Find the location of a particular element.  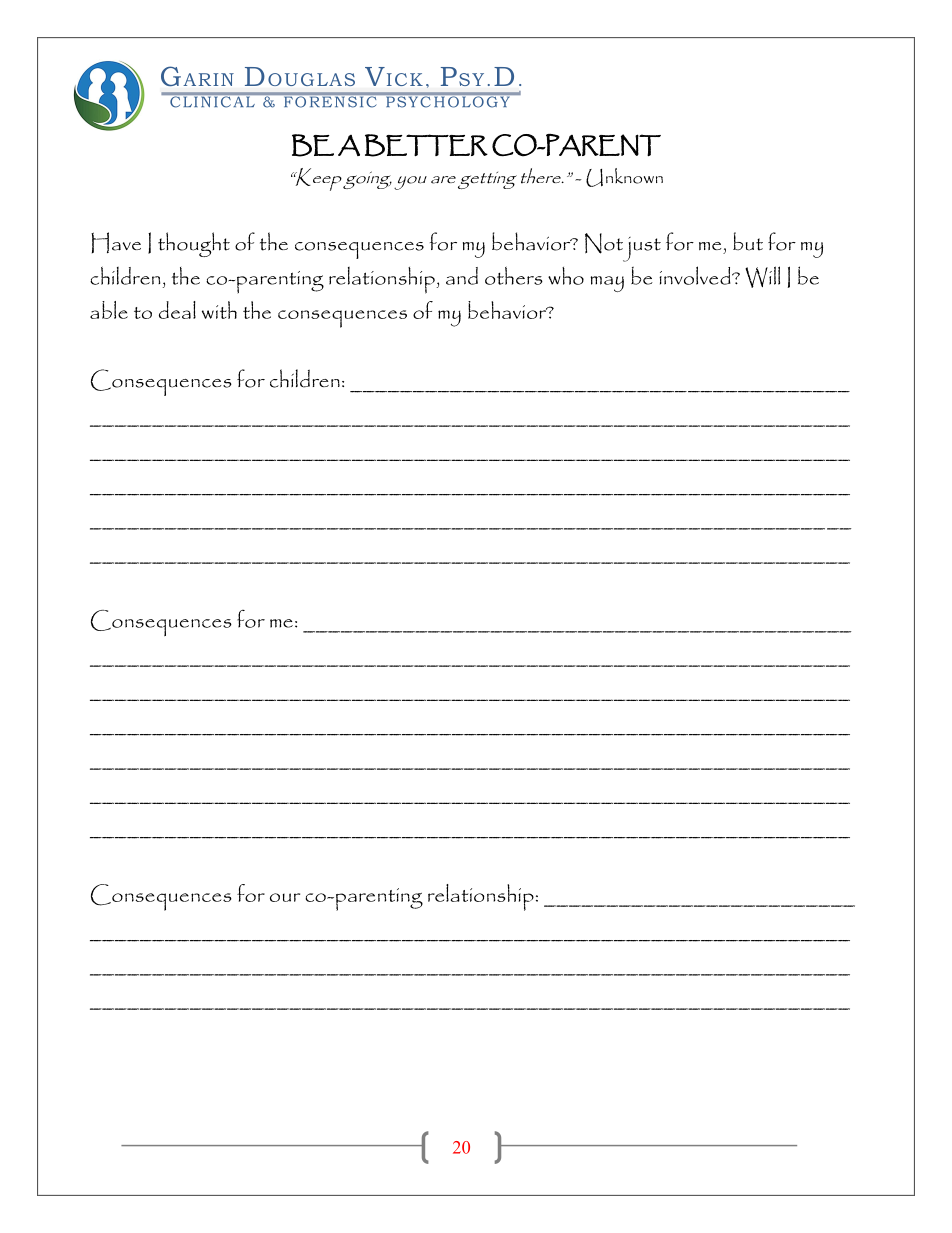

may is located at coordinates (607, 284).
